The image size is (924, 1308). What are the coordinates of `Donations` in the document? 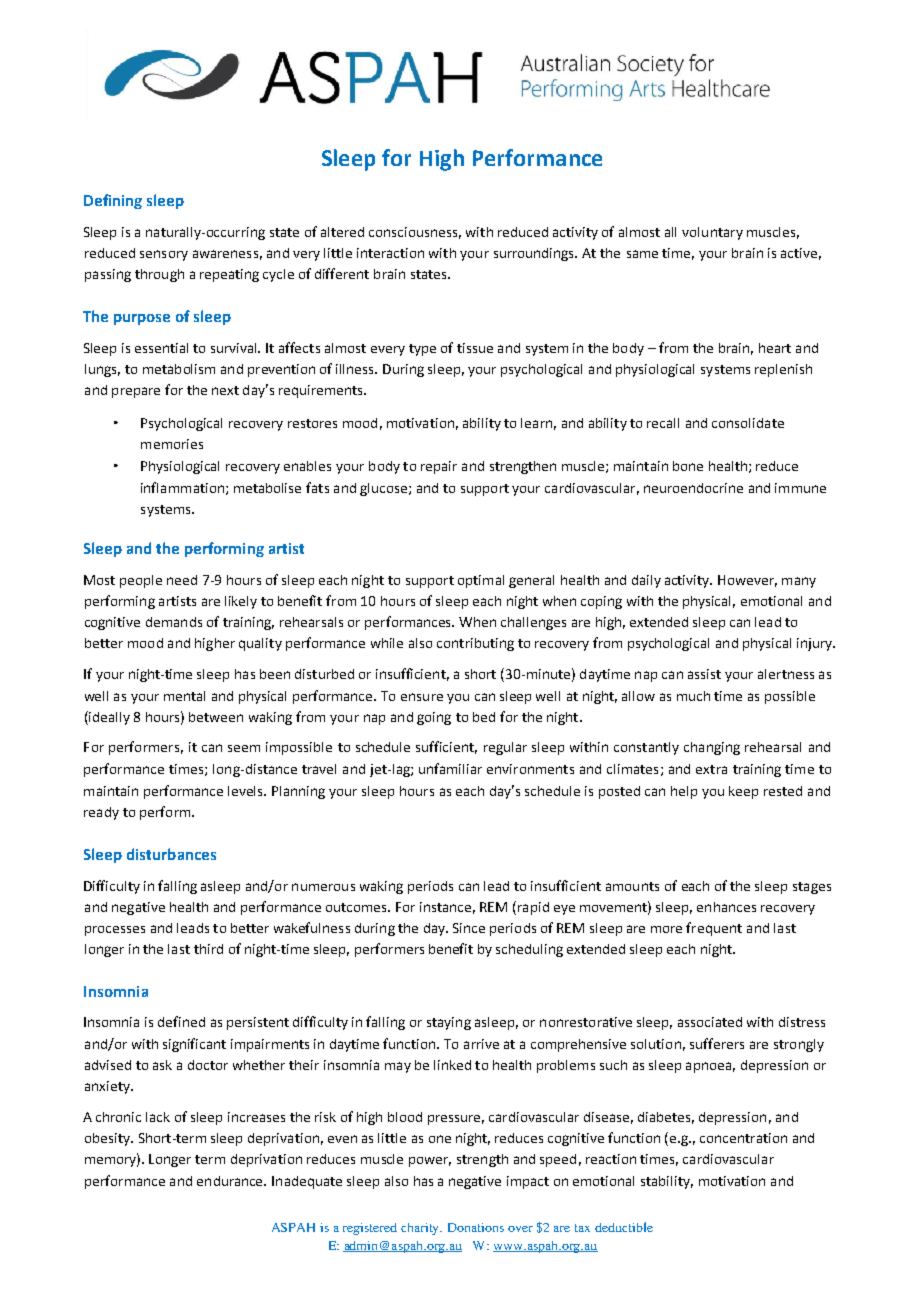 It's located at (476, 1227).
